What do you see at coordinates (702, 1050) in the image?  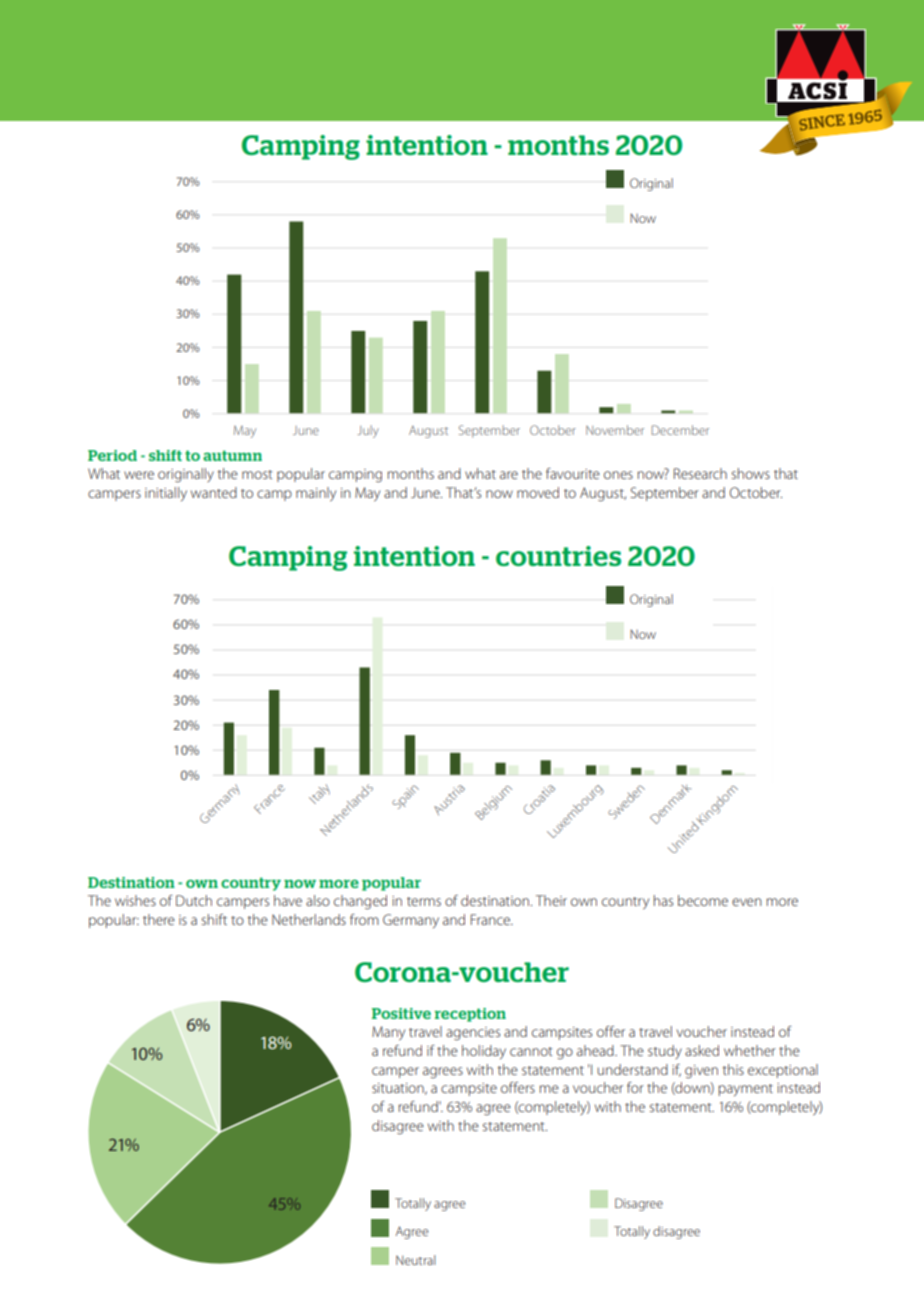 I see `asked` at bounding box center [702, 1050].
